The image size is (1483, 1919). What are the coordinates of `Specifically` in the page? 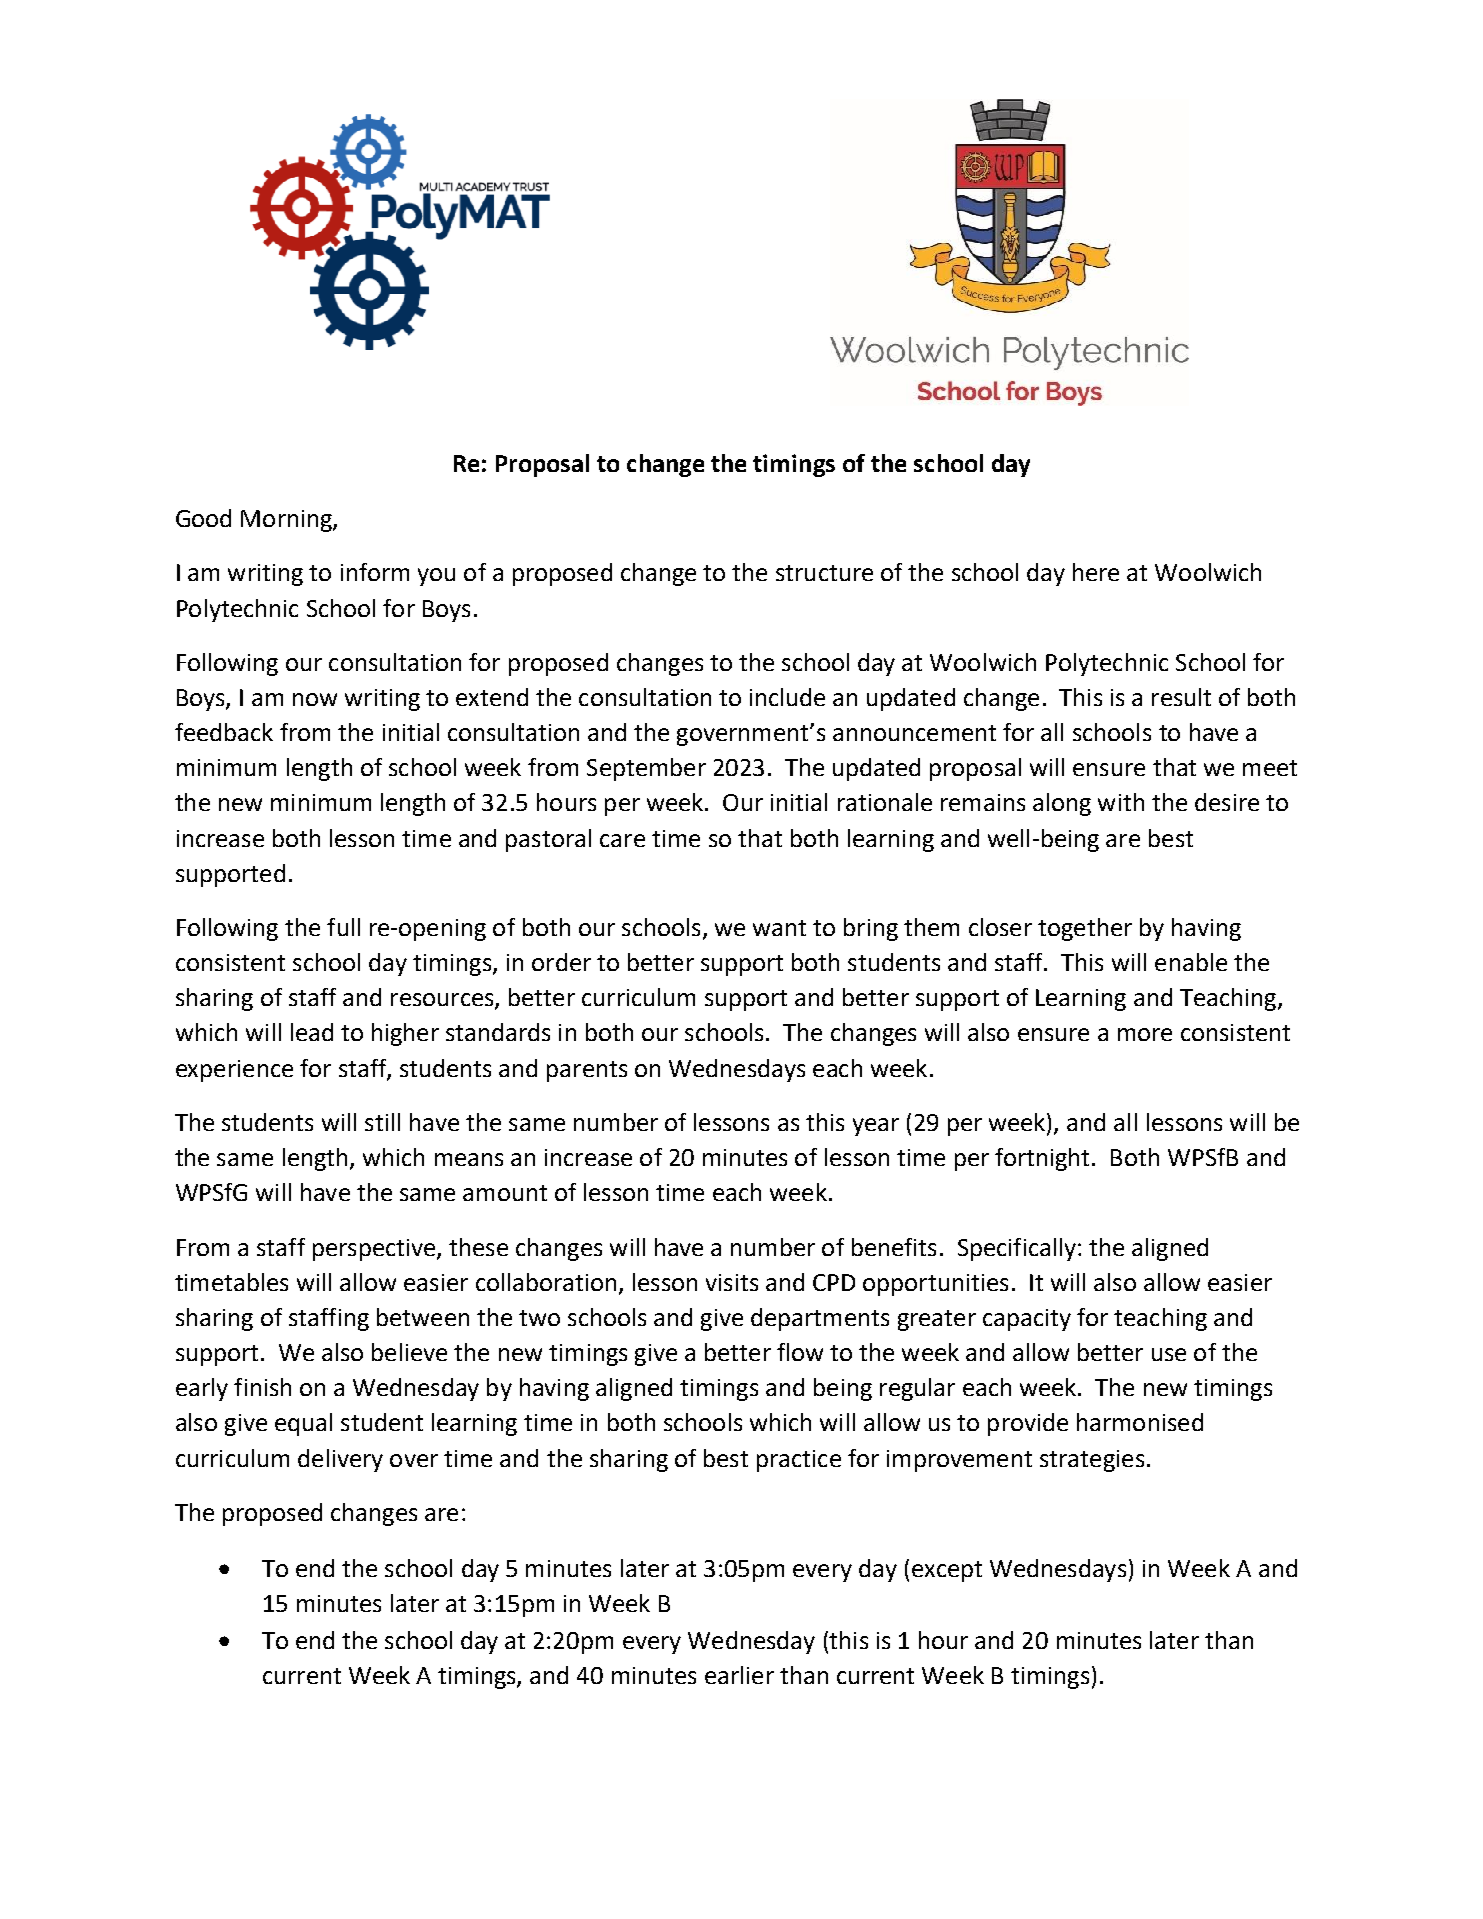 It's located at (1017, 1249).
